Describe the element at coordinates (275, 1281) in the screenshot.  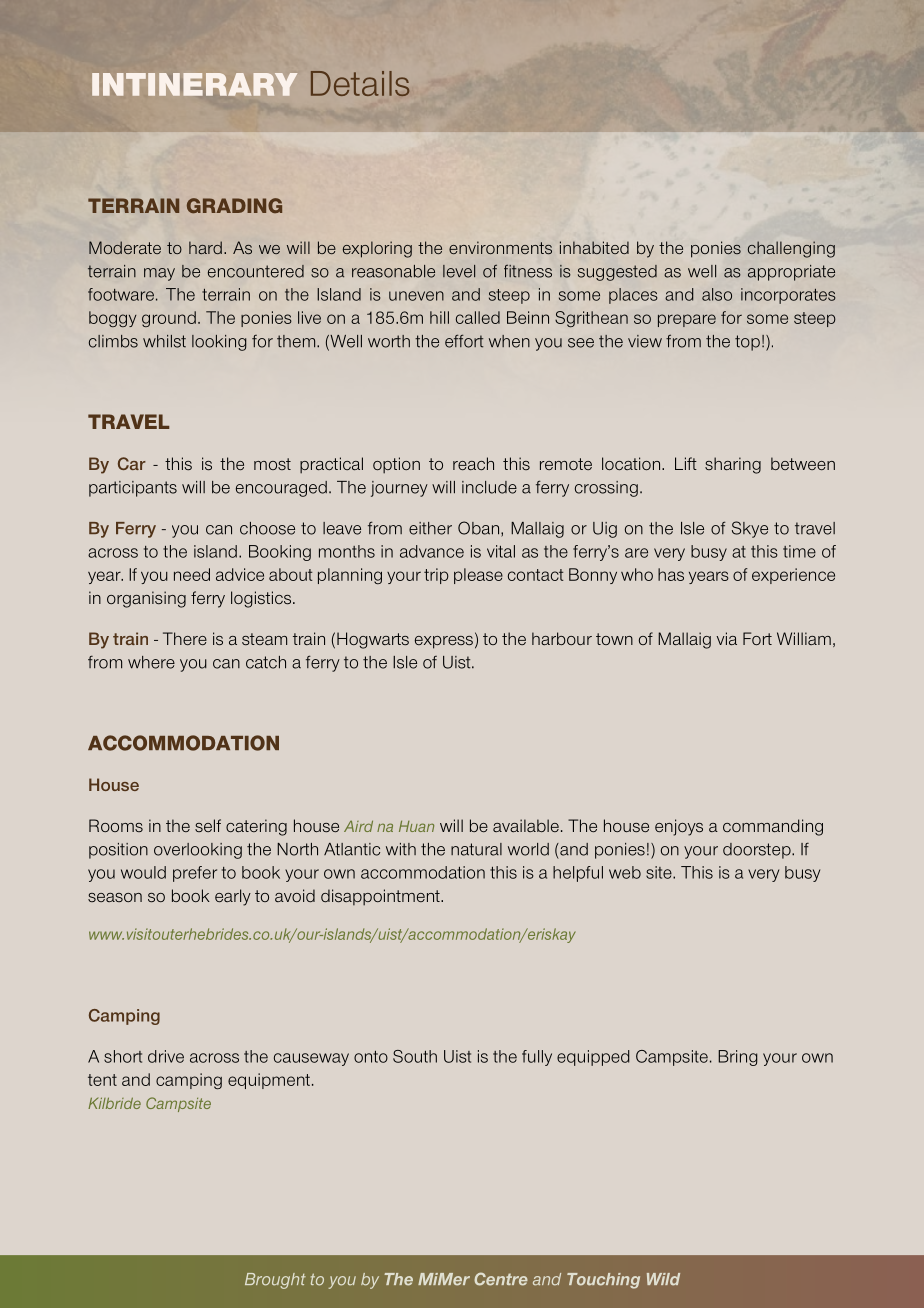
I see `Brought` at that location.
